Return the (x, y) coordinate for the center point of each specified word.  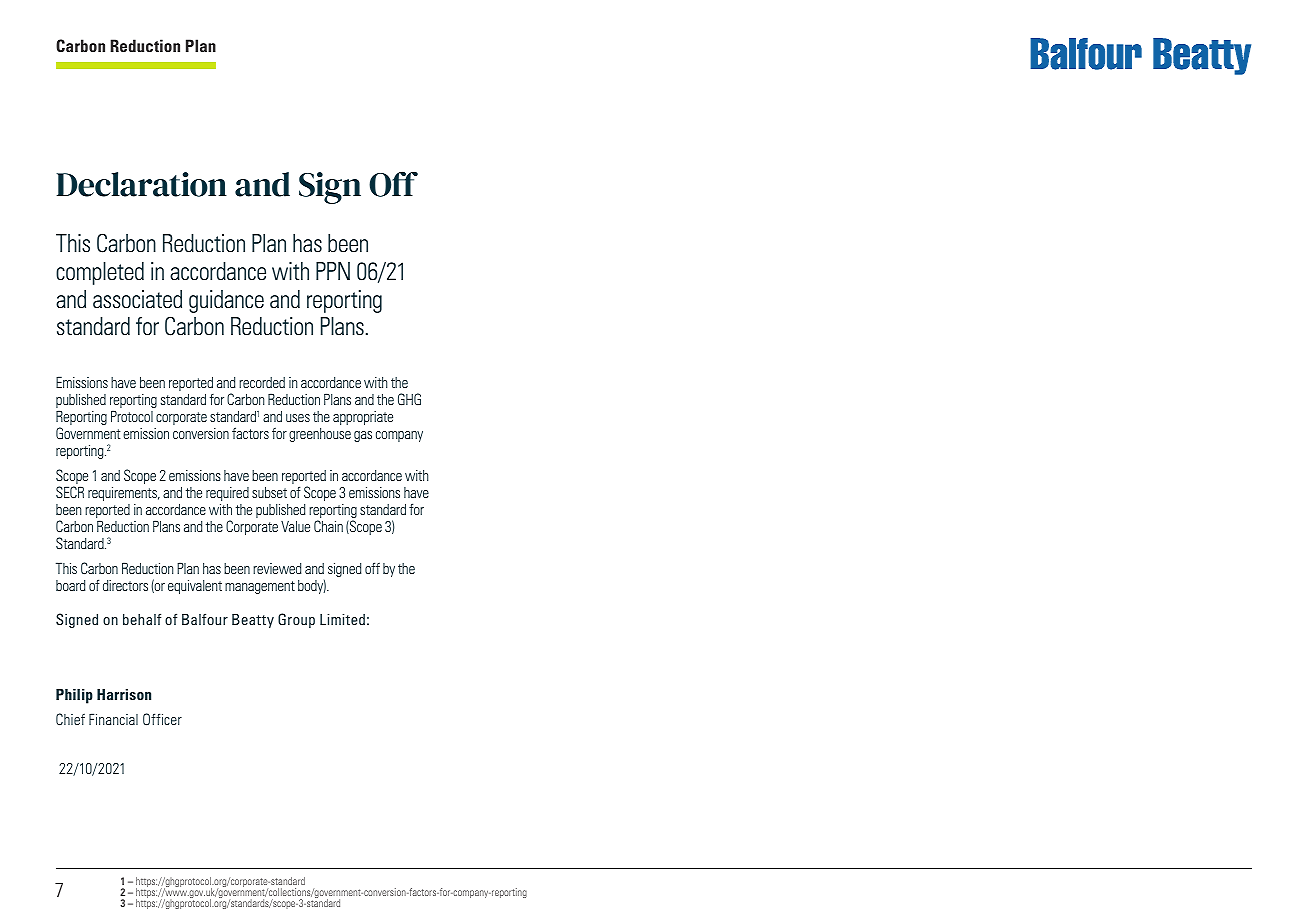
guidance (226, 301)
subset (269, 492)
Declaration (142, 184)
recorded (262, 382)
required (227, 494)
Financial (113, 719)
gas (363, 436)
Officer (162, 719)
